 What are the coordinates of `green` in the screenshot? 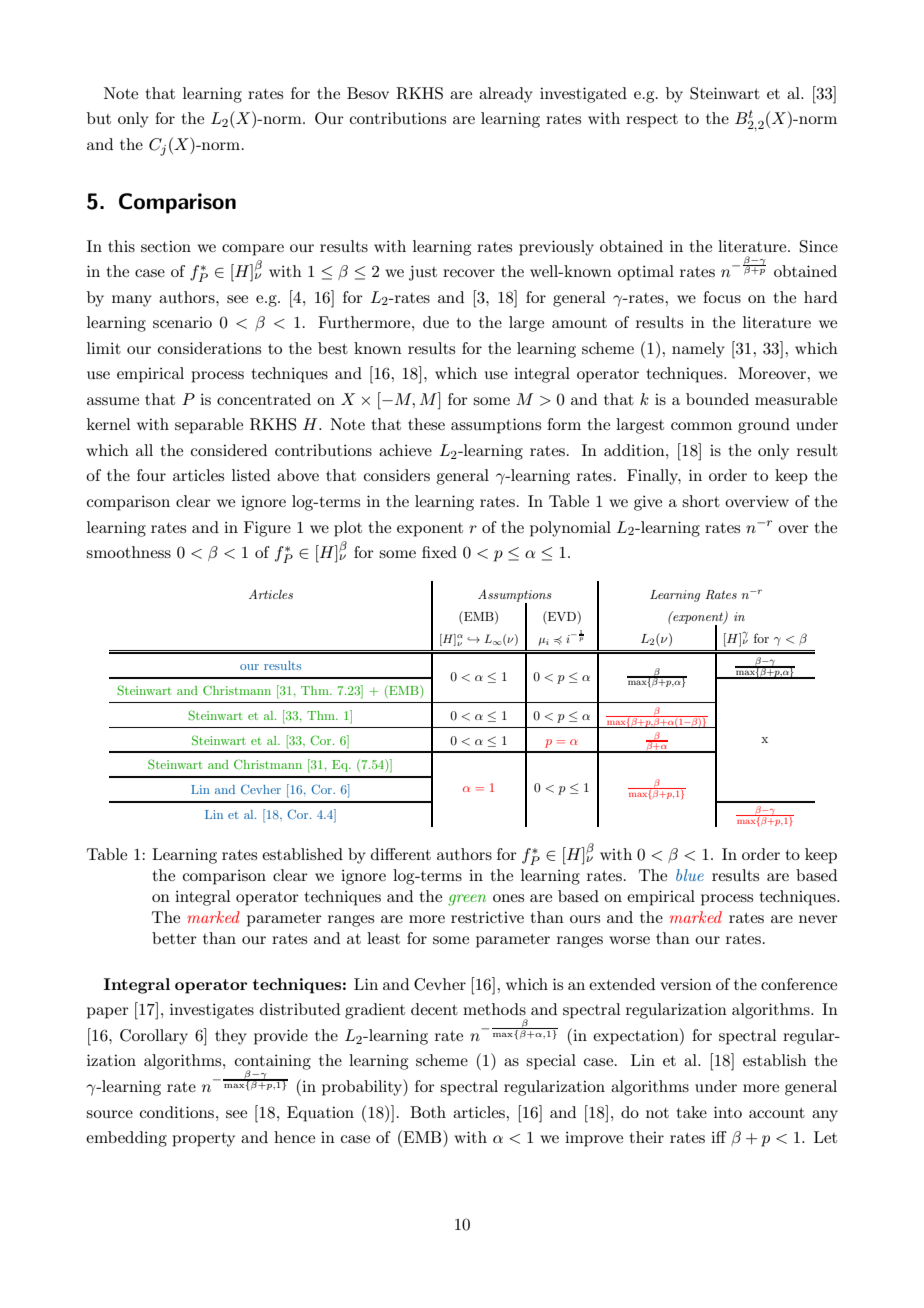 It's located at (467, 900).
